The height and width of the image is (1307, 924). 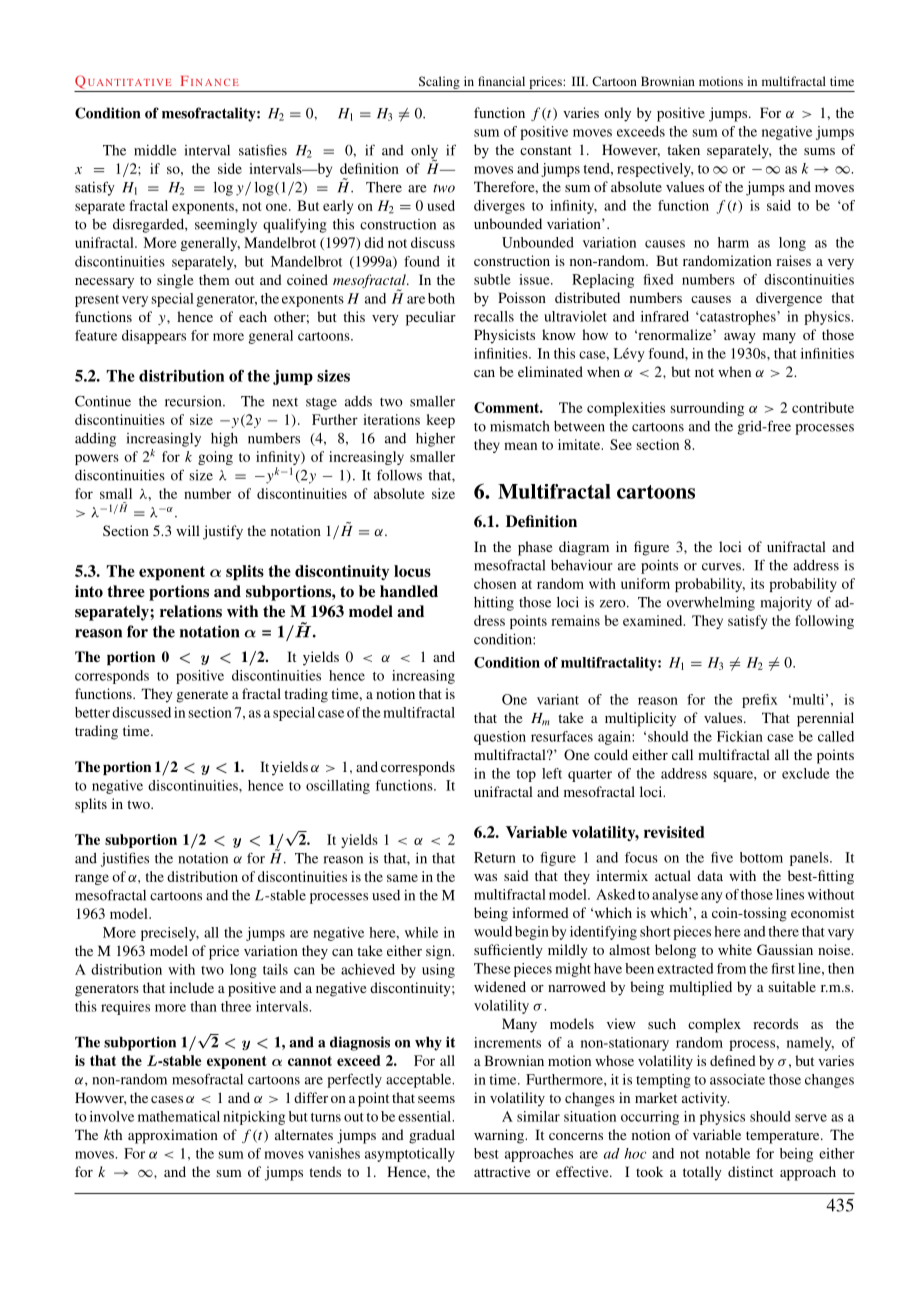 I want to click on Scaling, so click(x=439, y=82).
